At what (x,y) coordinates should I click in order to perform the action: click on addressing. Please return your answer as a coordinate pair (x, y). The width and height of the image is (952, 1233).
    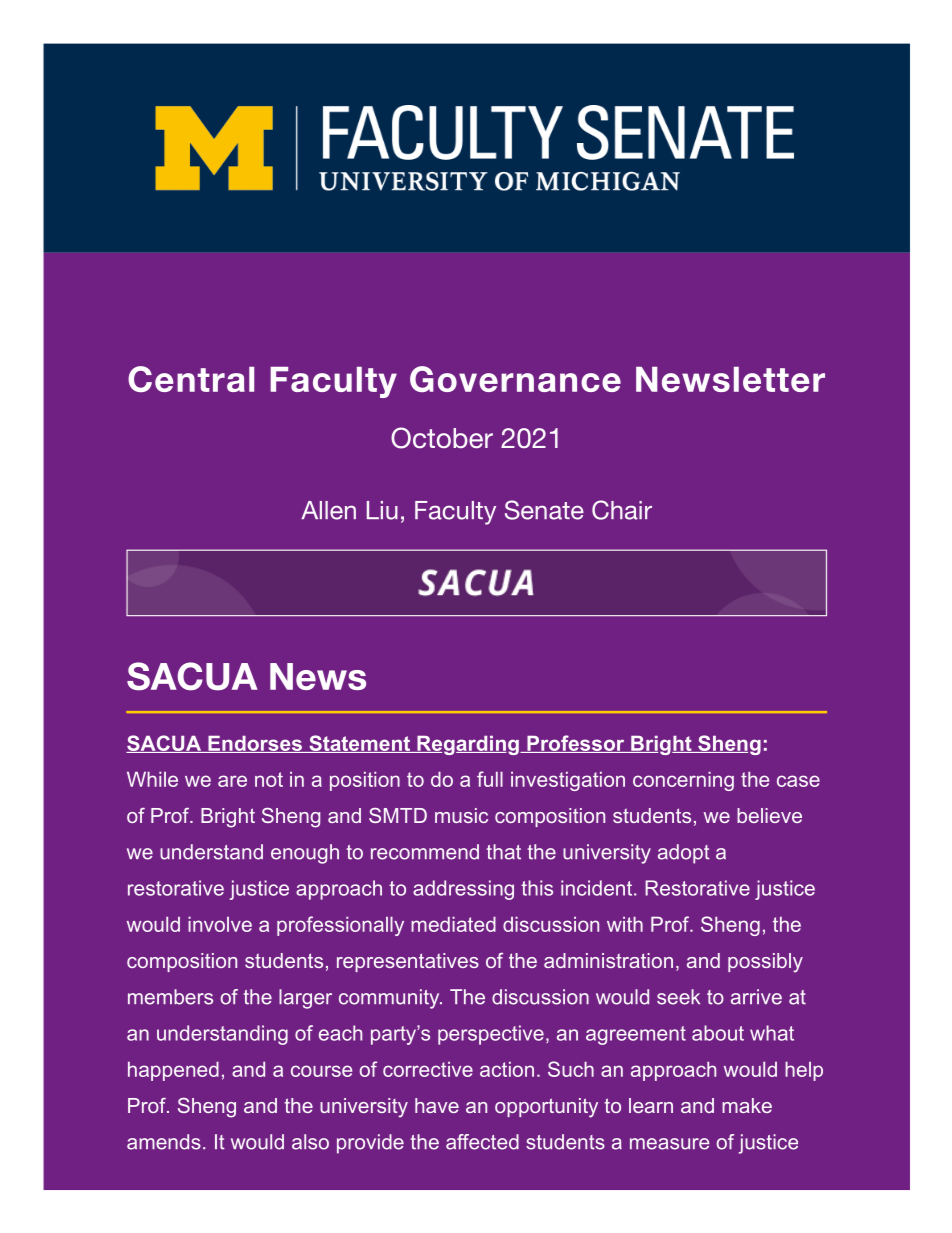
    Looking at the image, I should click on (463, 890).
